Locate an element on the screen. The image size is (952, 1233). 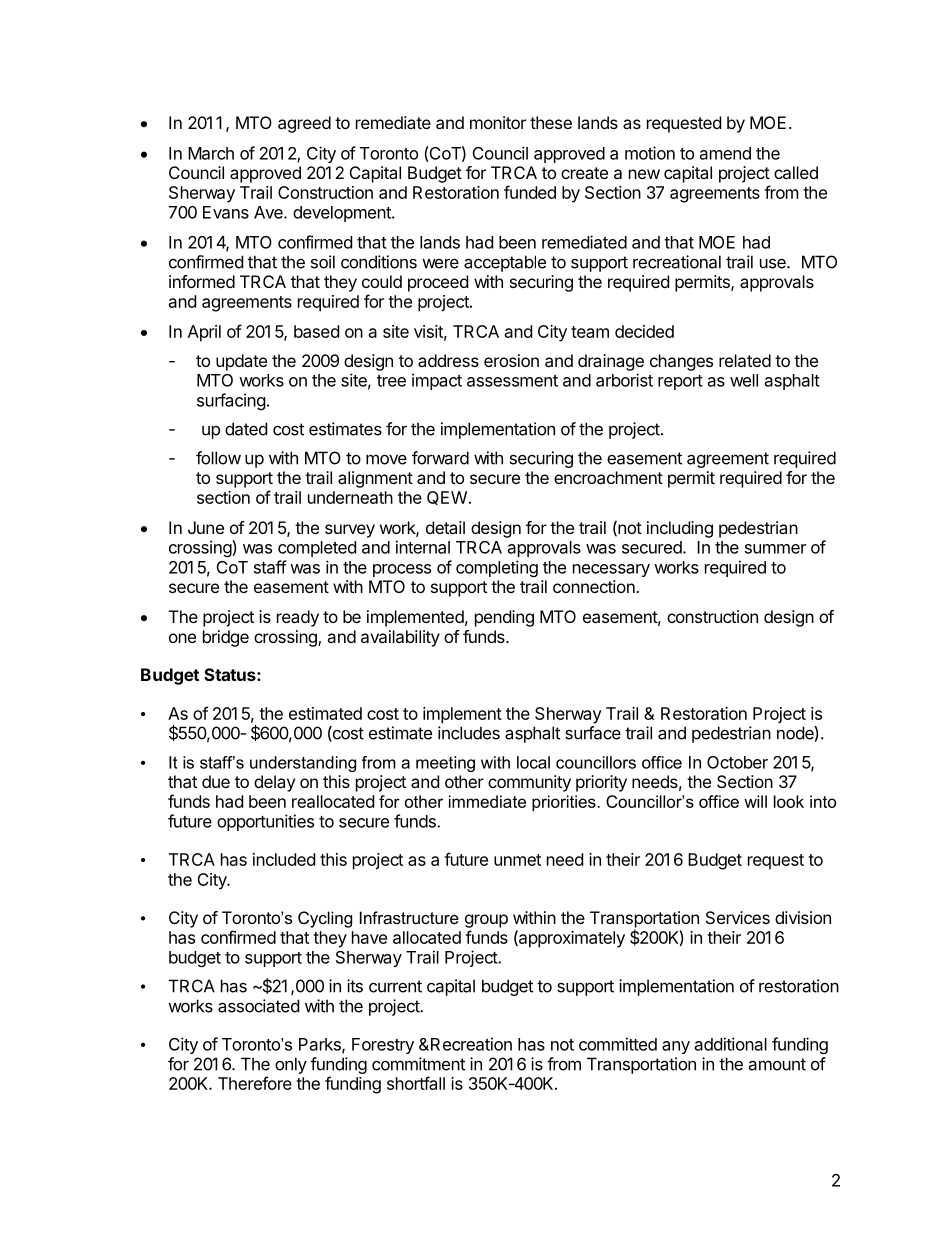
amend is located at coordinates (725, 153).
